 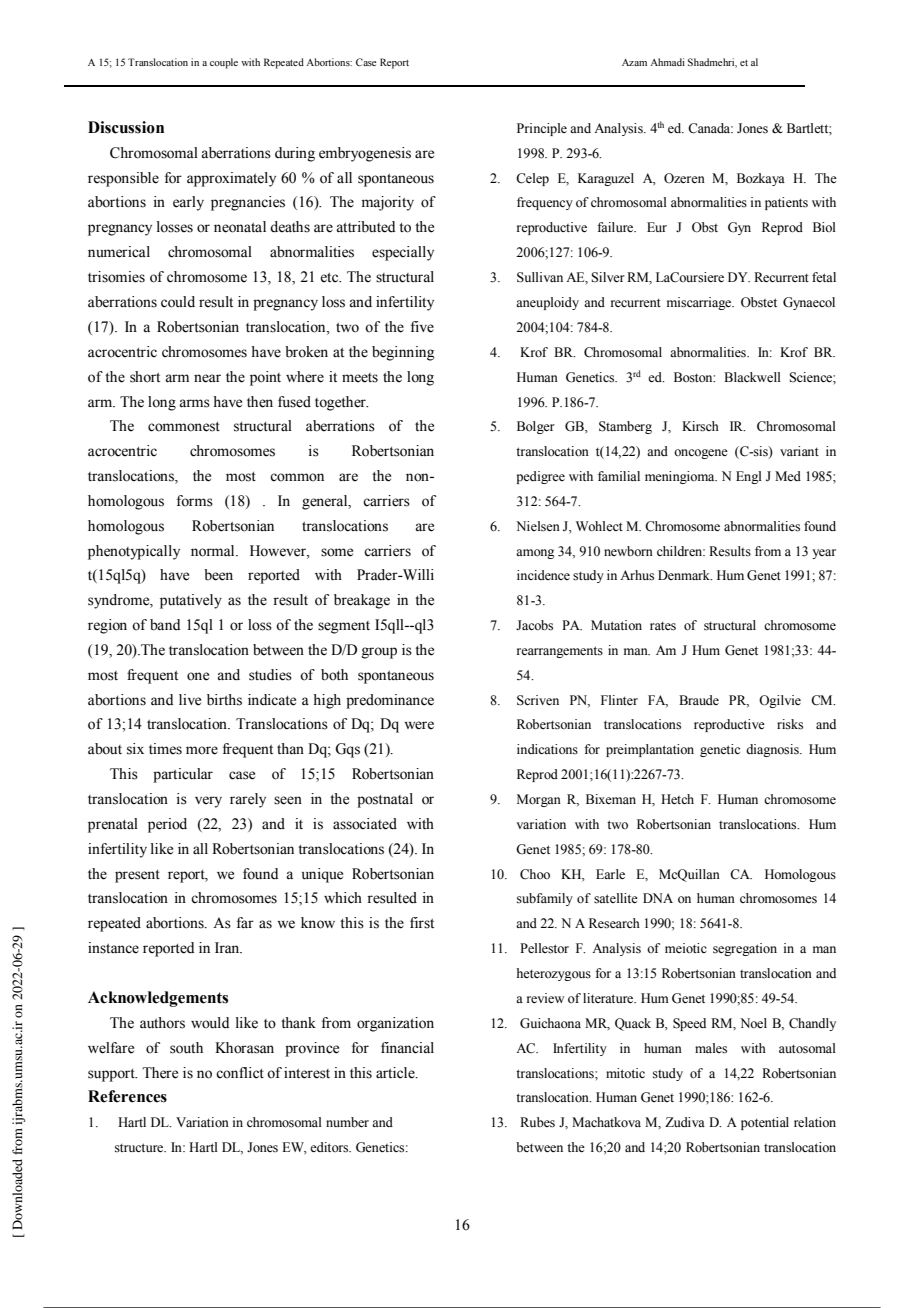 What do you see at coordinates (160, 1073) in the document?
I see `There` at bounding box center [160, 1073].
